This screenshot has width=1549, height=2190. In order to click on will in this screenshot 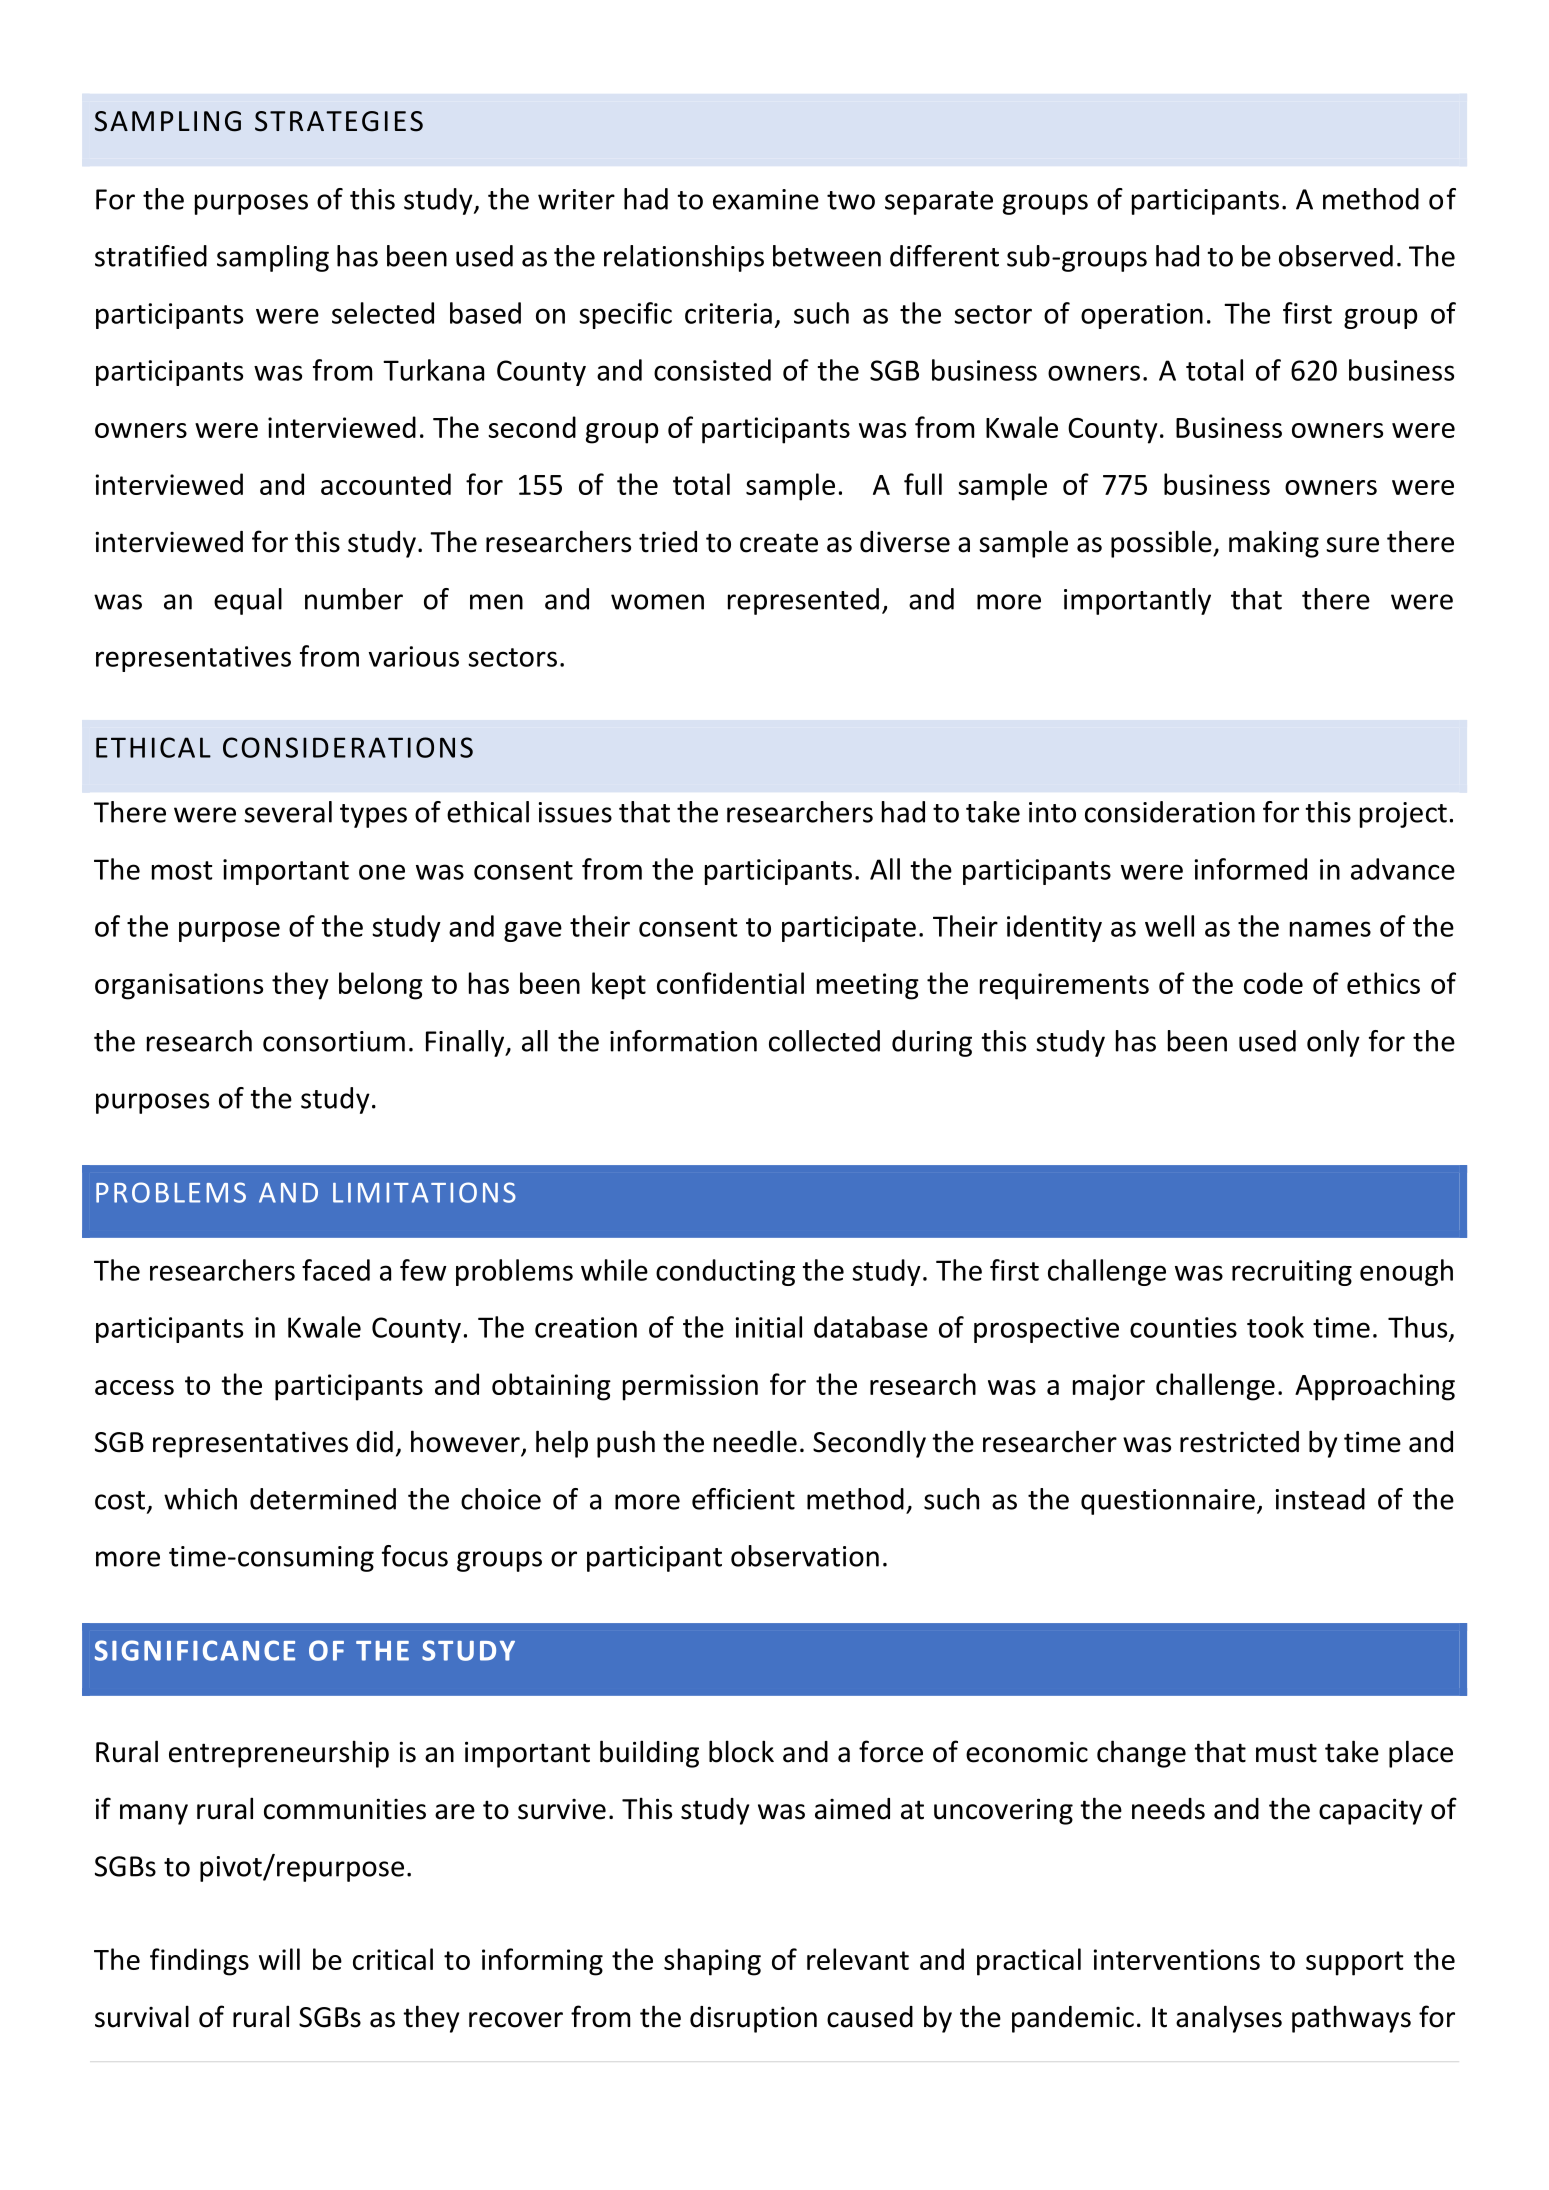, I will do `click(279, 1959)`.
